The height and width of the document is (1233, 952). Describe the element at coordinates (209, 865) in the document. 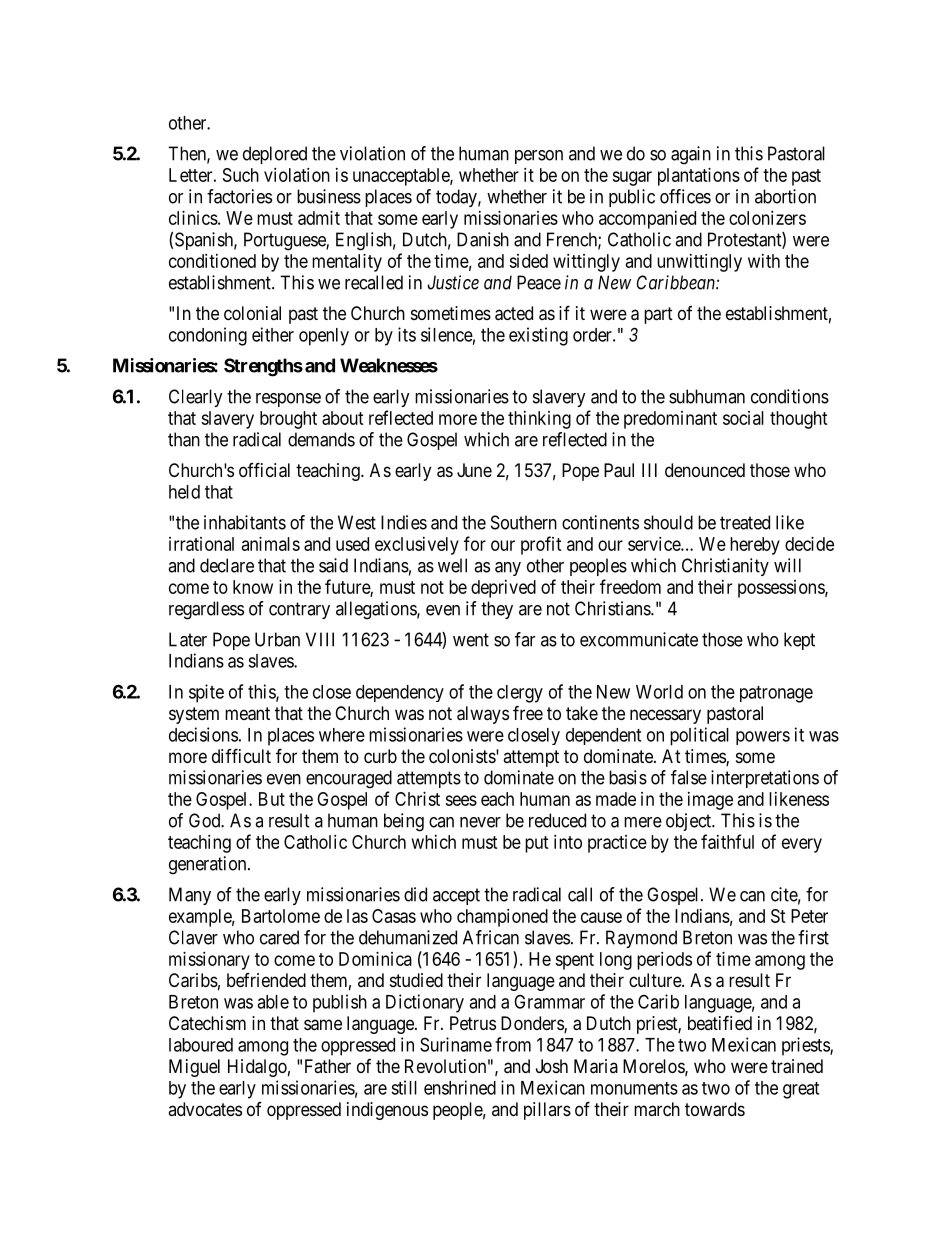

I see `generation` at that location.
